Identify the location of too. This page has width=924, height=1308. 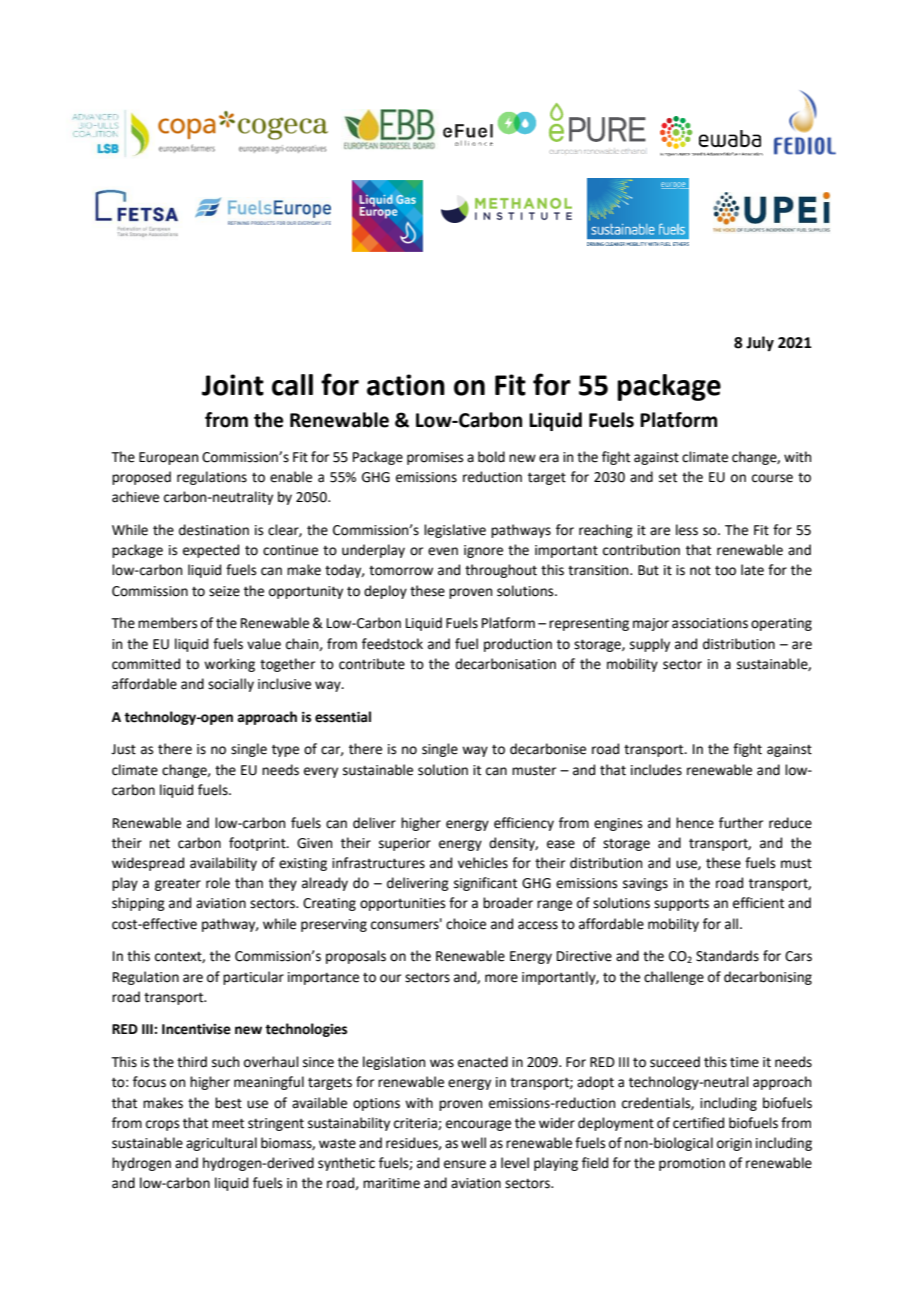
(725, 571).
